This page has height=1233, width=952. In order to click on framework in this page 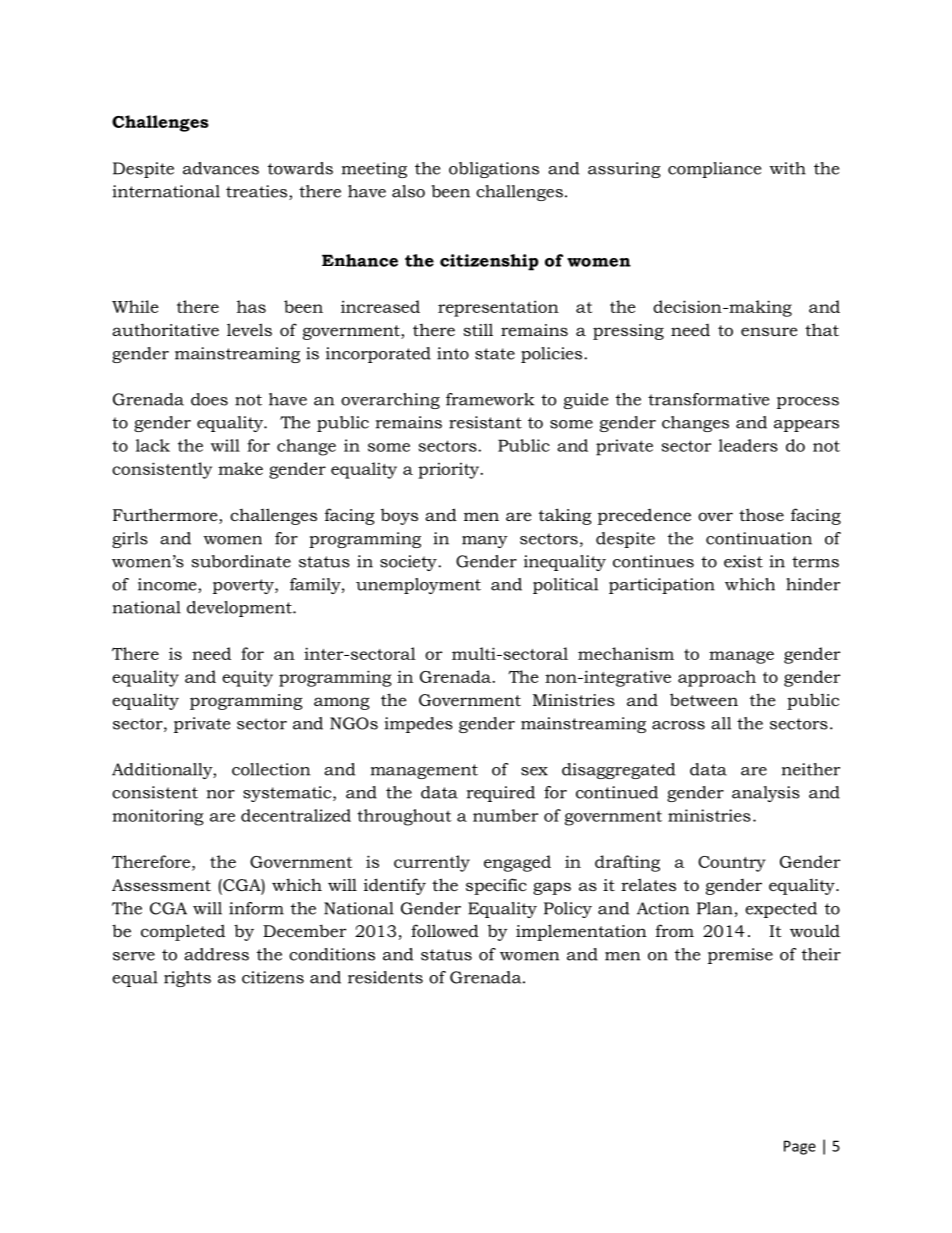, I will do `click(490, 399)`.
